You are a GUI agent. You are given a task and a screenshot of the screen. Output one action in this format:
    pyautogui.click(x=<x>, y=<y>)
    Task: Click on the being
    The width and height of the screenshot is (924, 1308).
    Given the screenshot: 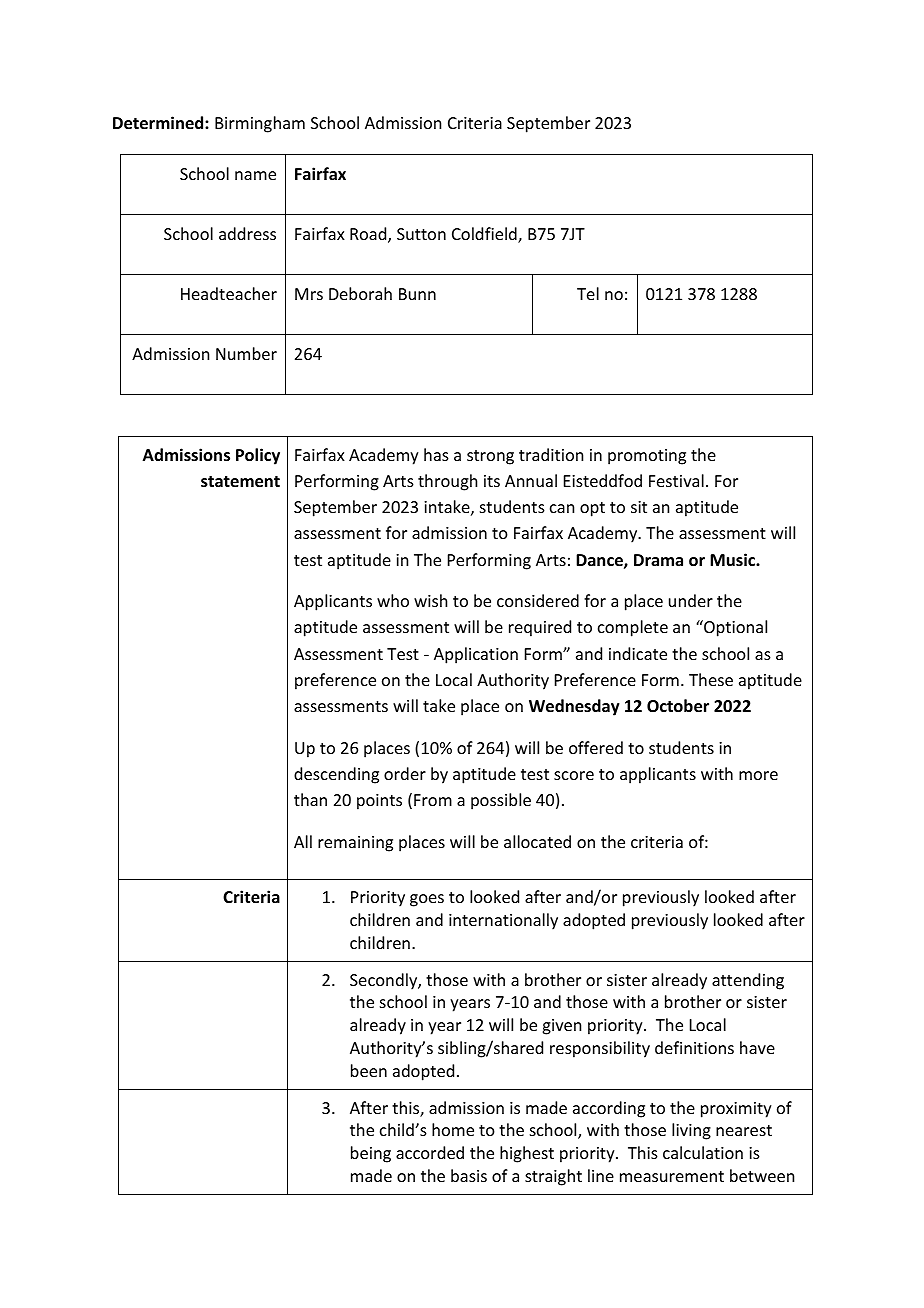 What is the action you would take?
    pyautogui.click(x=371, y=1154)
